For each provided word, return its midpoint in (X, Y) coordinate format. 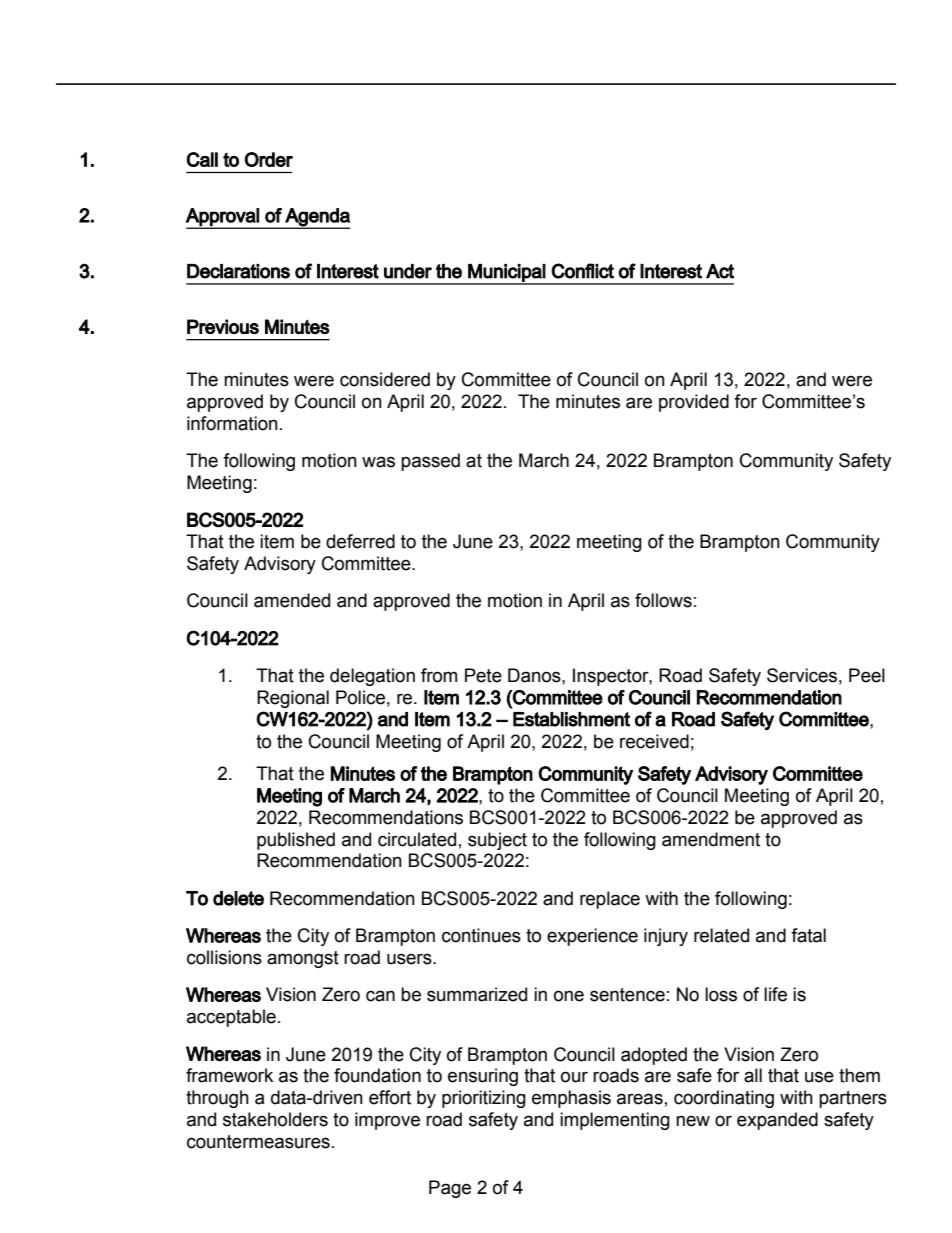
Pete (483, 675)
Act (720, 271)
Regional (293, 699)
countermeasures (258, 1142)
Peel (867, 675)
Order (268, 159)
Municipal (506, 274)
